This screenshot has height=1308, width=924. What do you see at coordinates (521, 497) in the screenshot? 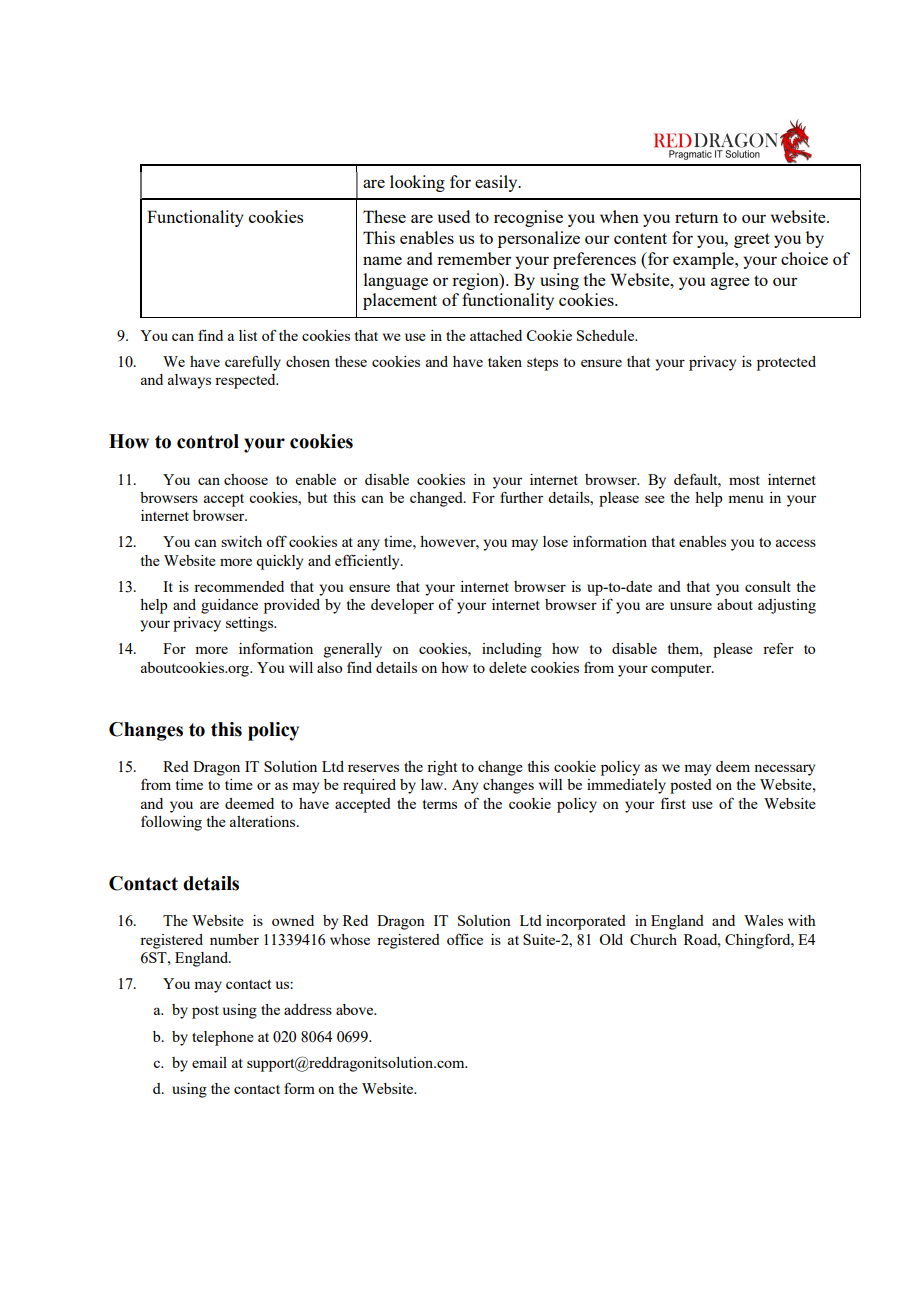
I see `further` at bounding box center [521, 497].
